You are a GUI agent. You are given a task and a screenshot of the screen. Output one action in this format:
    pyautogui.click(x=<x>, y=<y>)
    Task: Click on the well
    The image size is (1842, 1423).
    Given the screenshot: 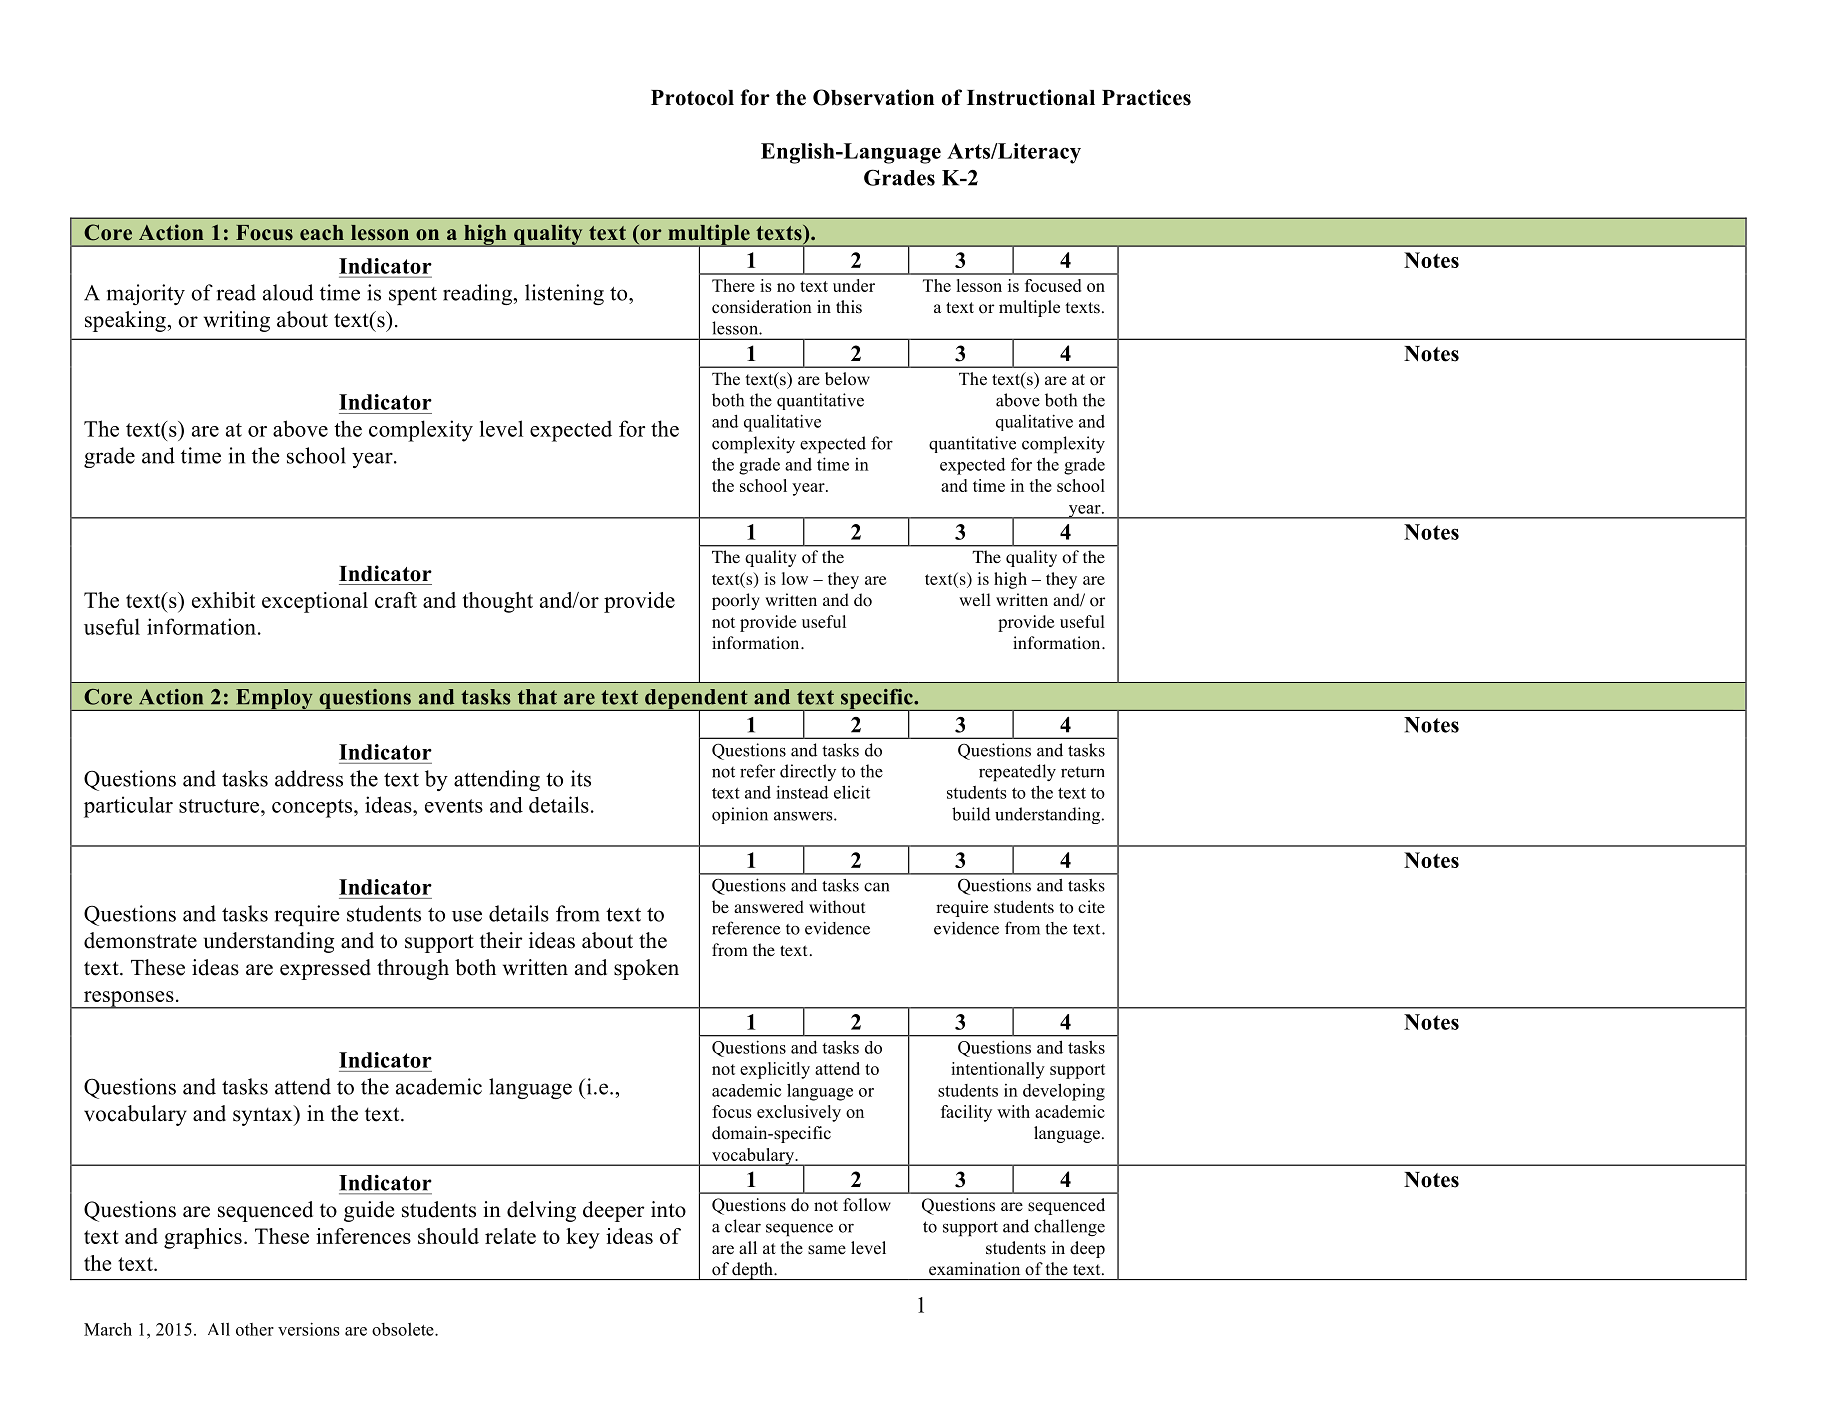 What is the action you would take?
    pyautogui.click(x=975, y=599)
